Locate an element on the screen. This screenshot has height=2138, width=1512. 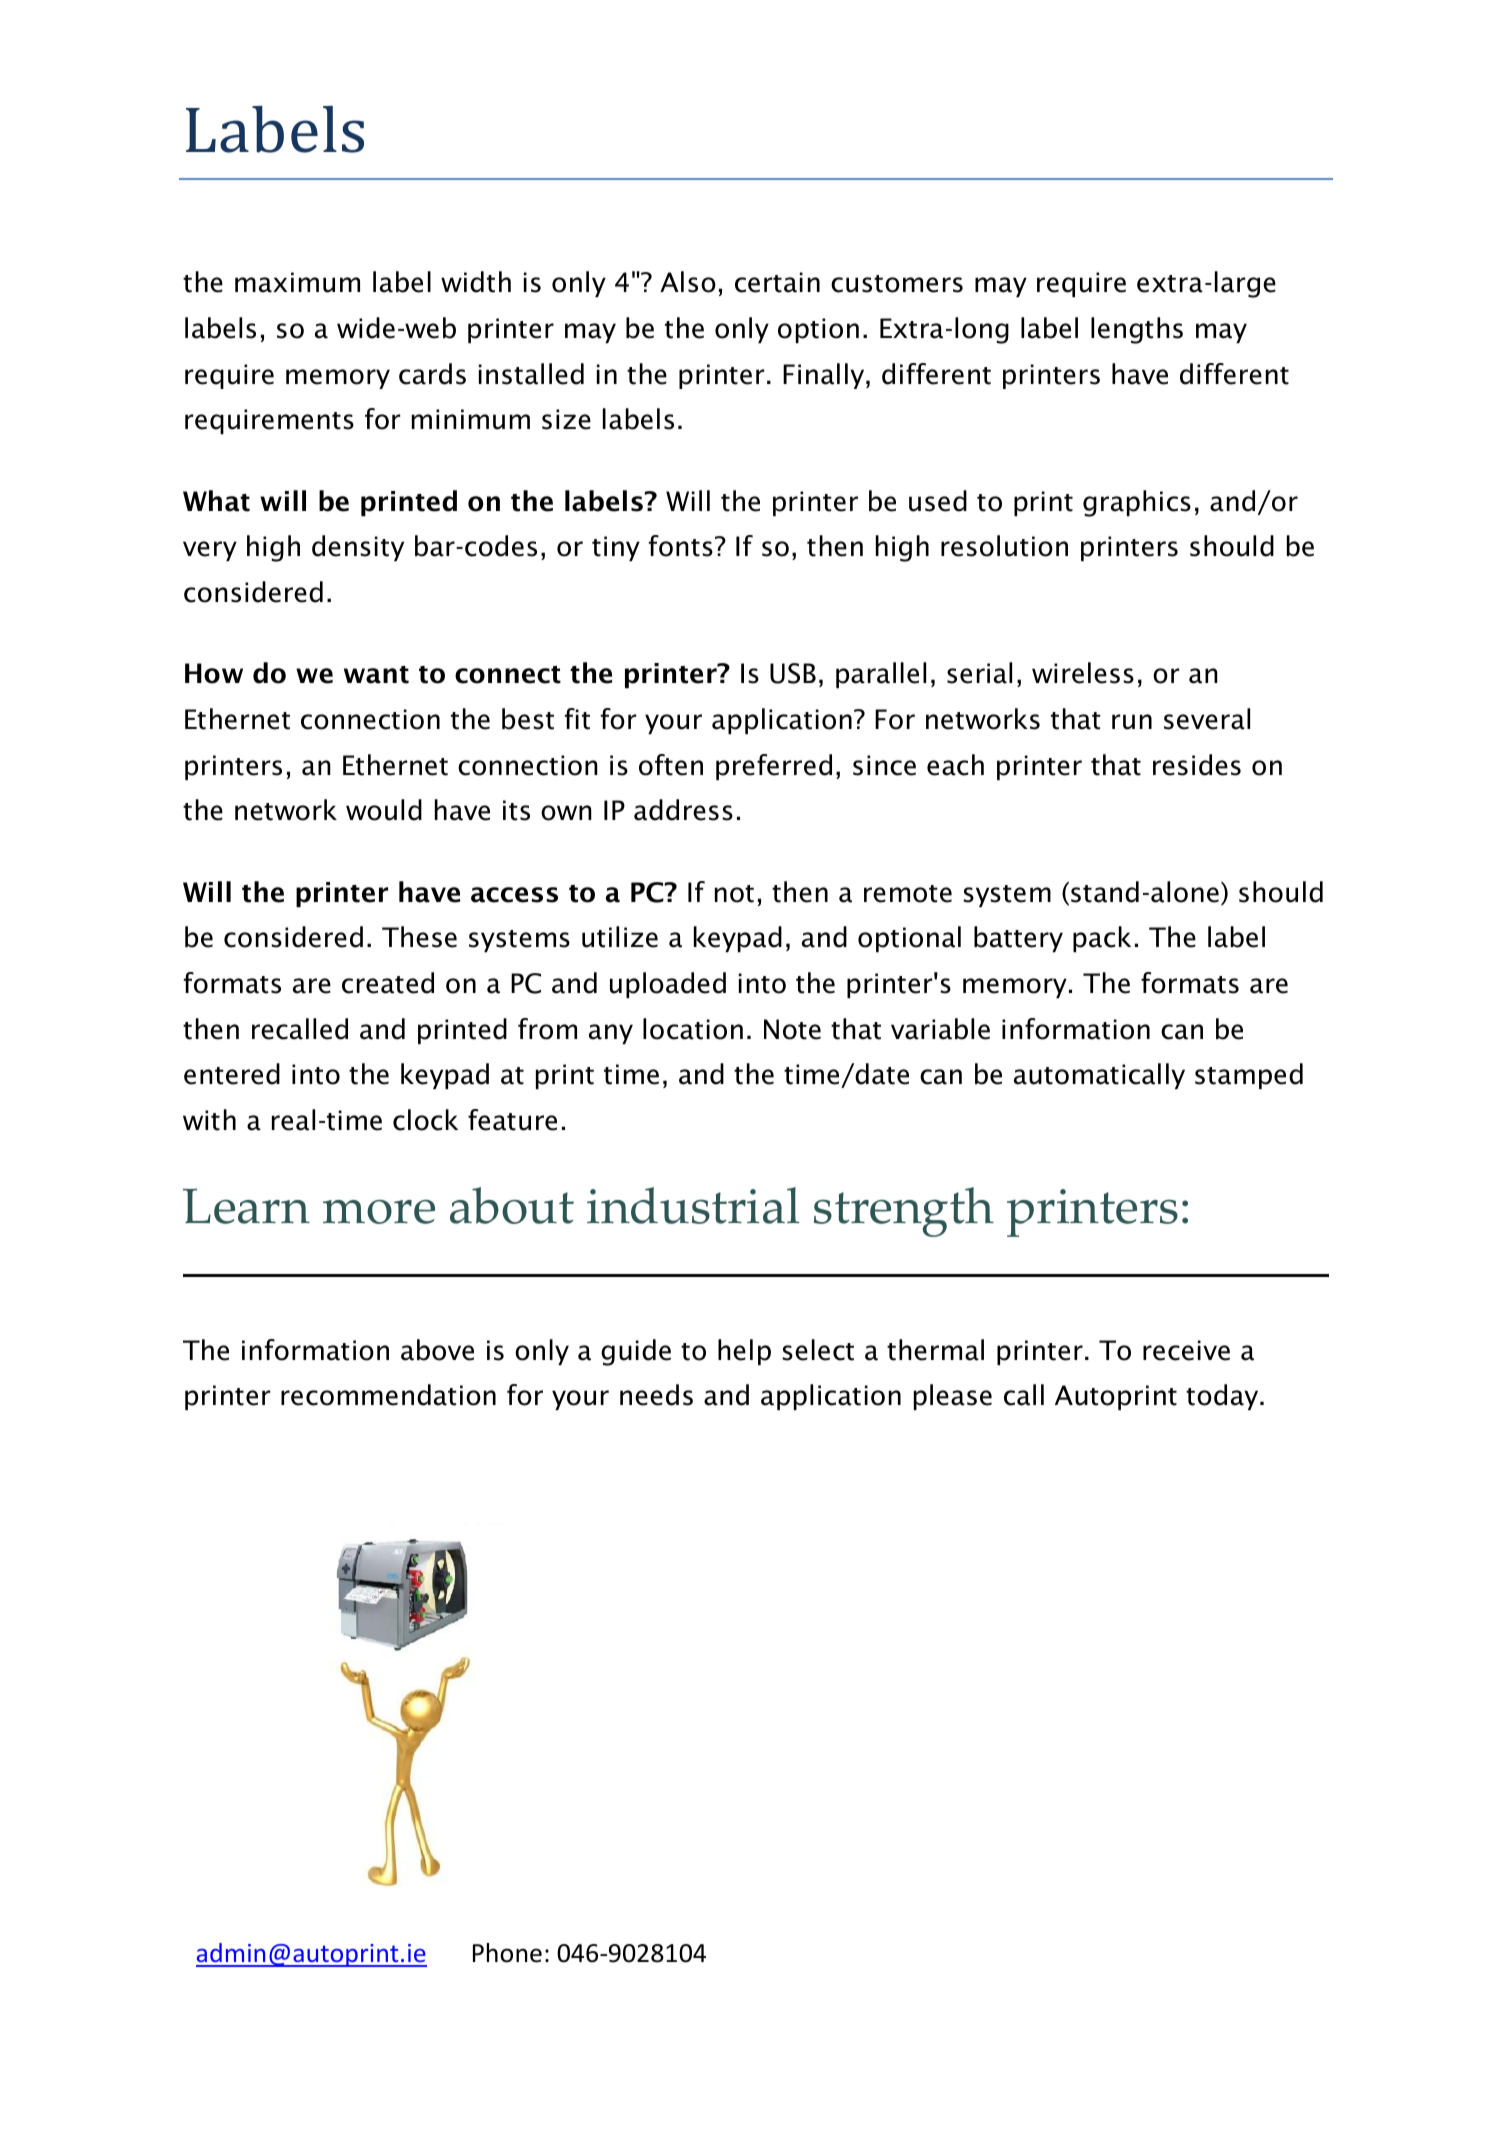
maximum is located at coordinates (297, 282).
